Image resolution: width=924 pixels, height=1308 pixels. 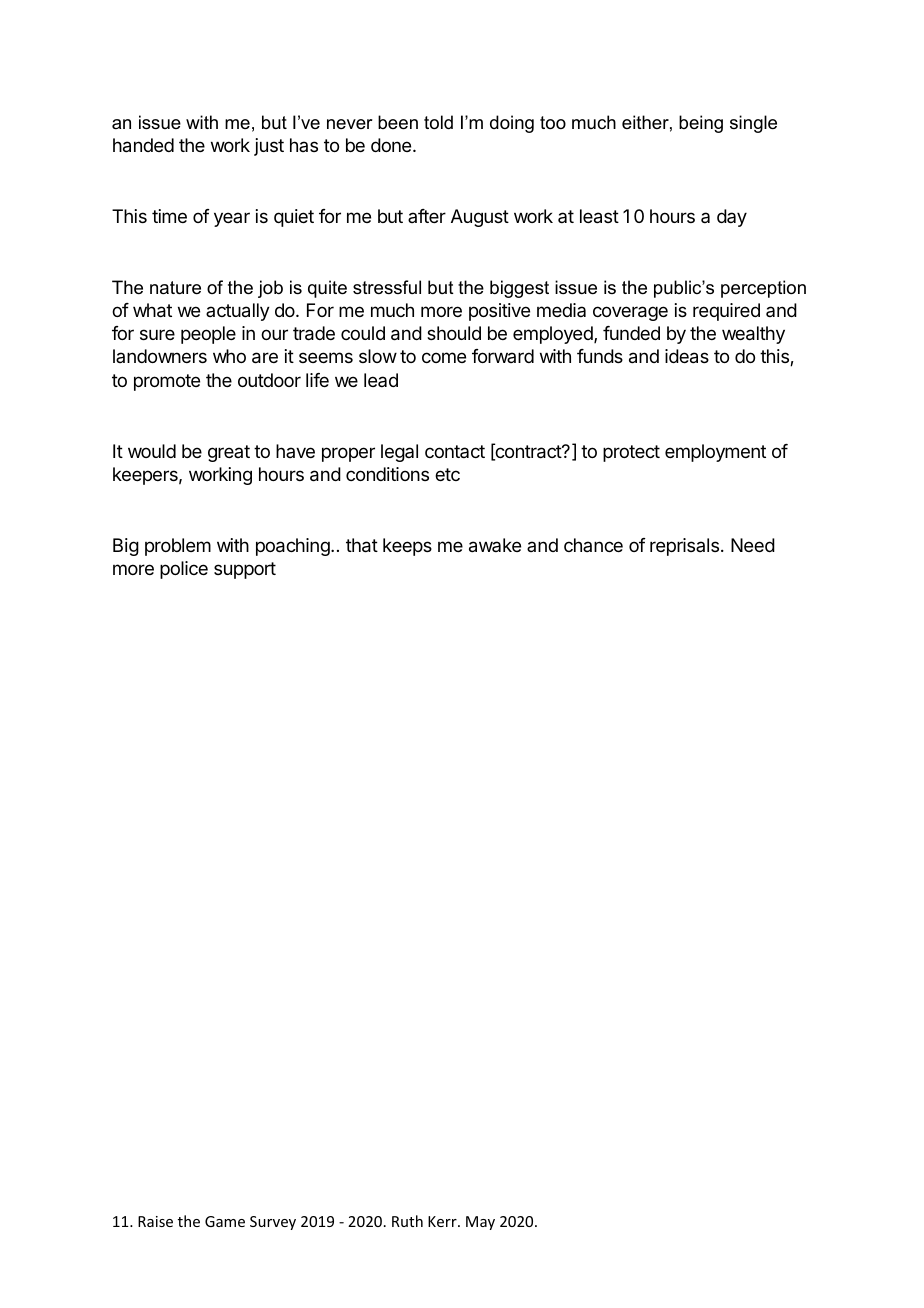 I want to click on great, so click(x=229, y=453).
